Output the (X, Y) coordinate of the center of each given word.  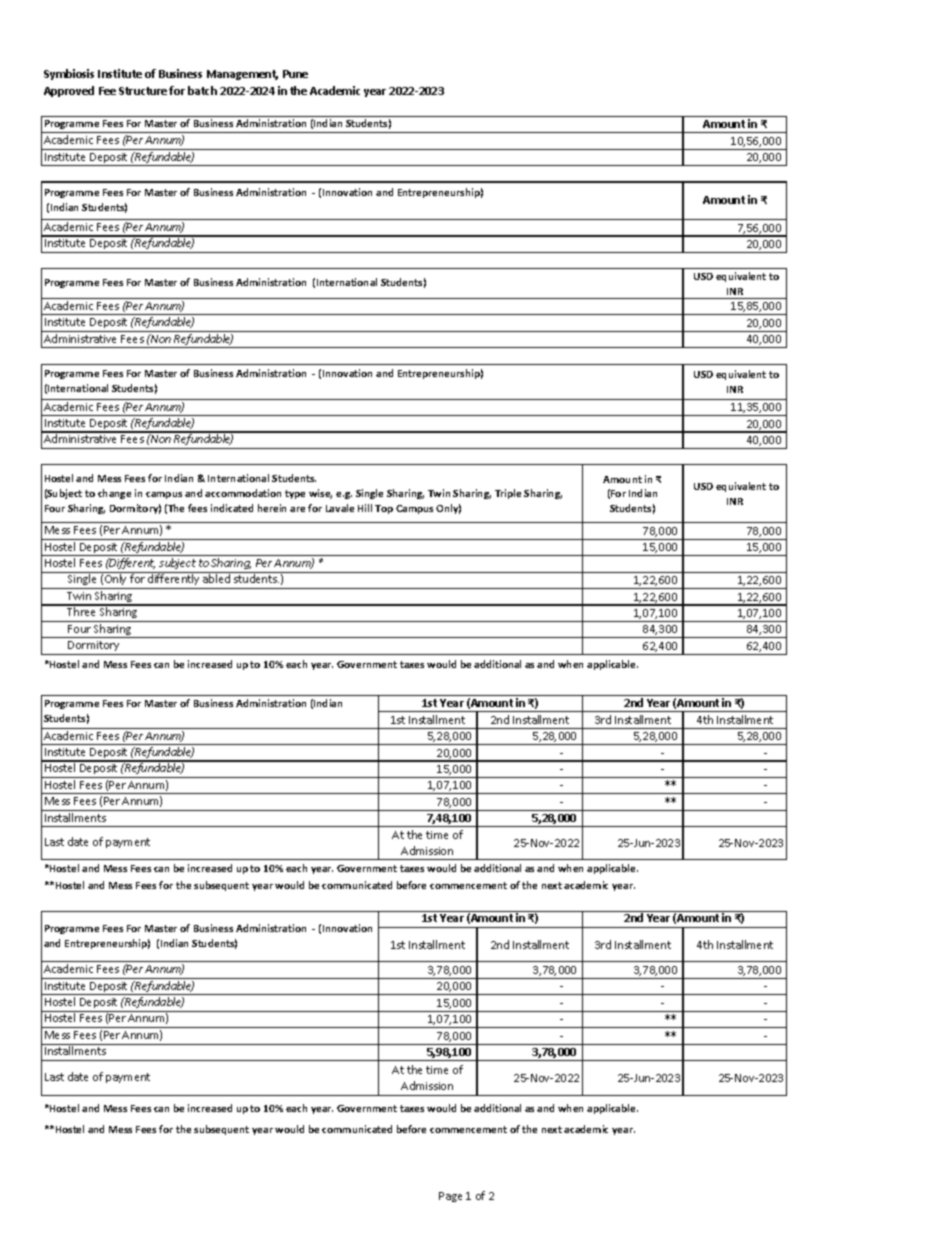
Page (450, 1197)
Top (384, 509)
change (114, 494)
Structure (144, 91)
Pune (295, 74)
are (297, 509)
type (295, 494)
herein (272, 508)
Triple (508, 494)
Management (242, 75)
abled (216, 578)
